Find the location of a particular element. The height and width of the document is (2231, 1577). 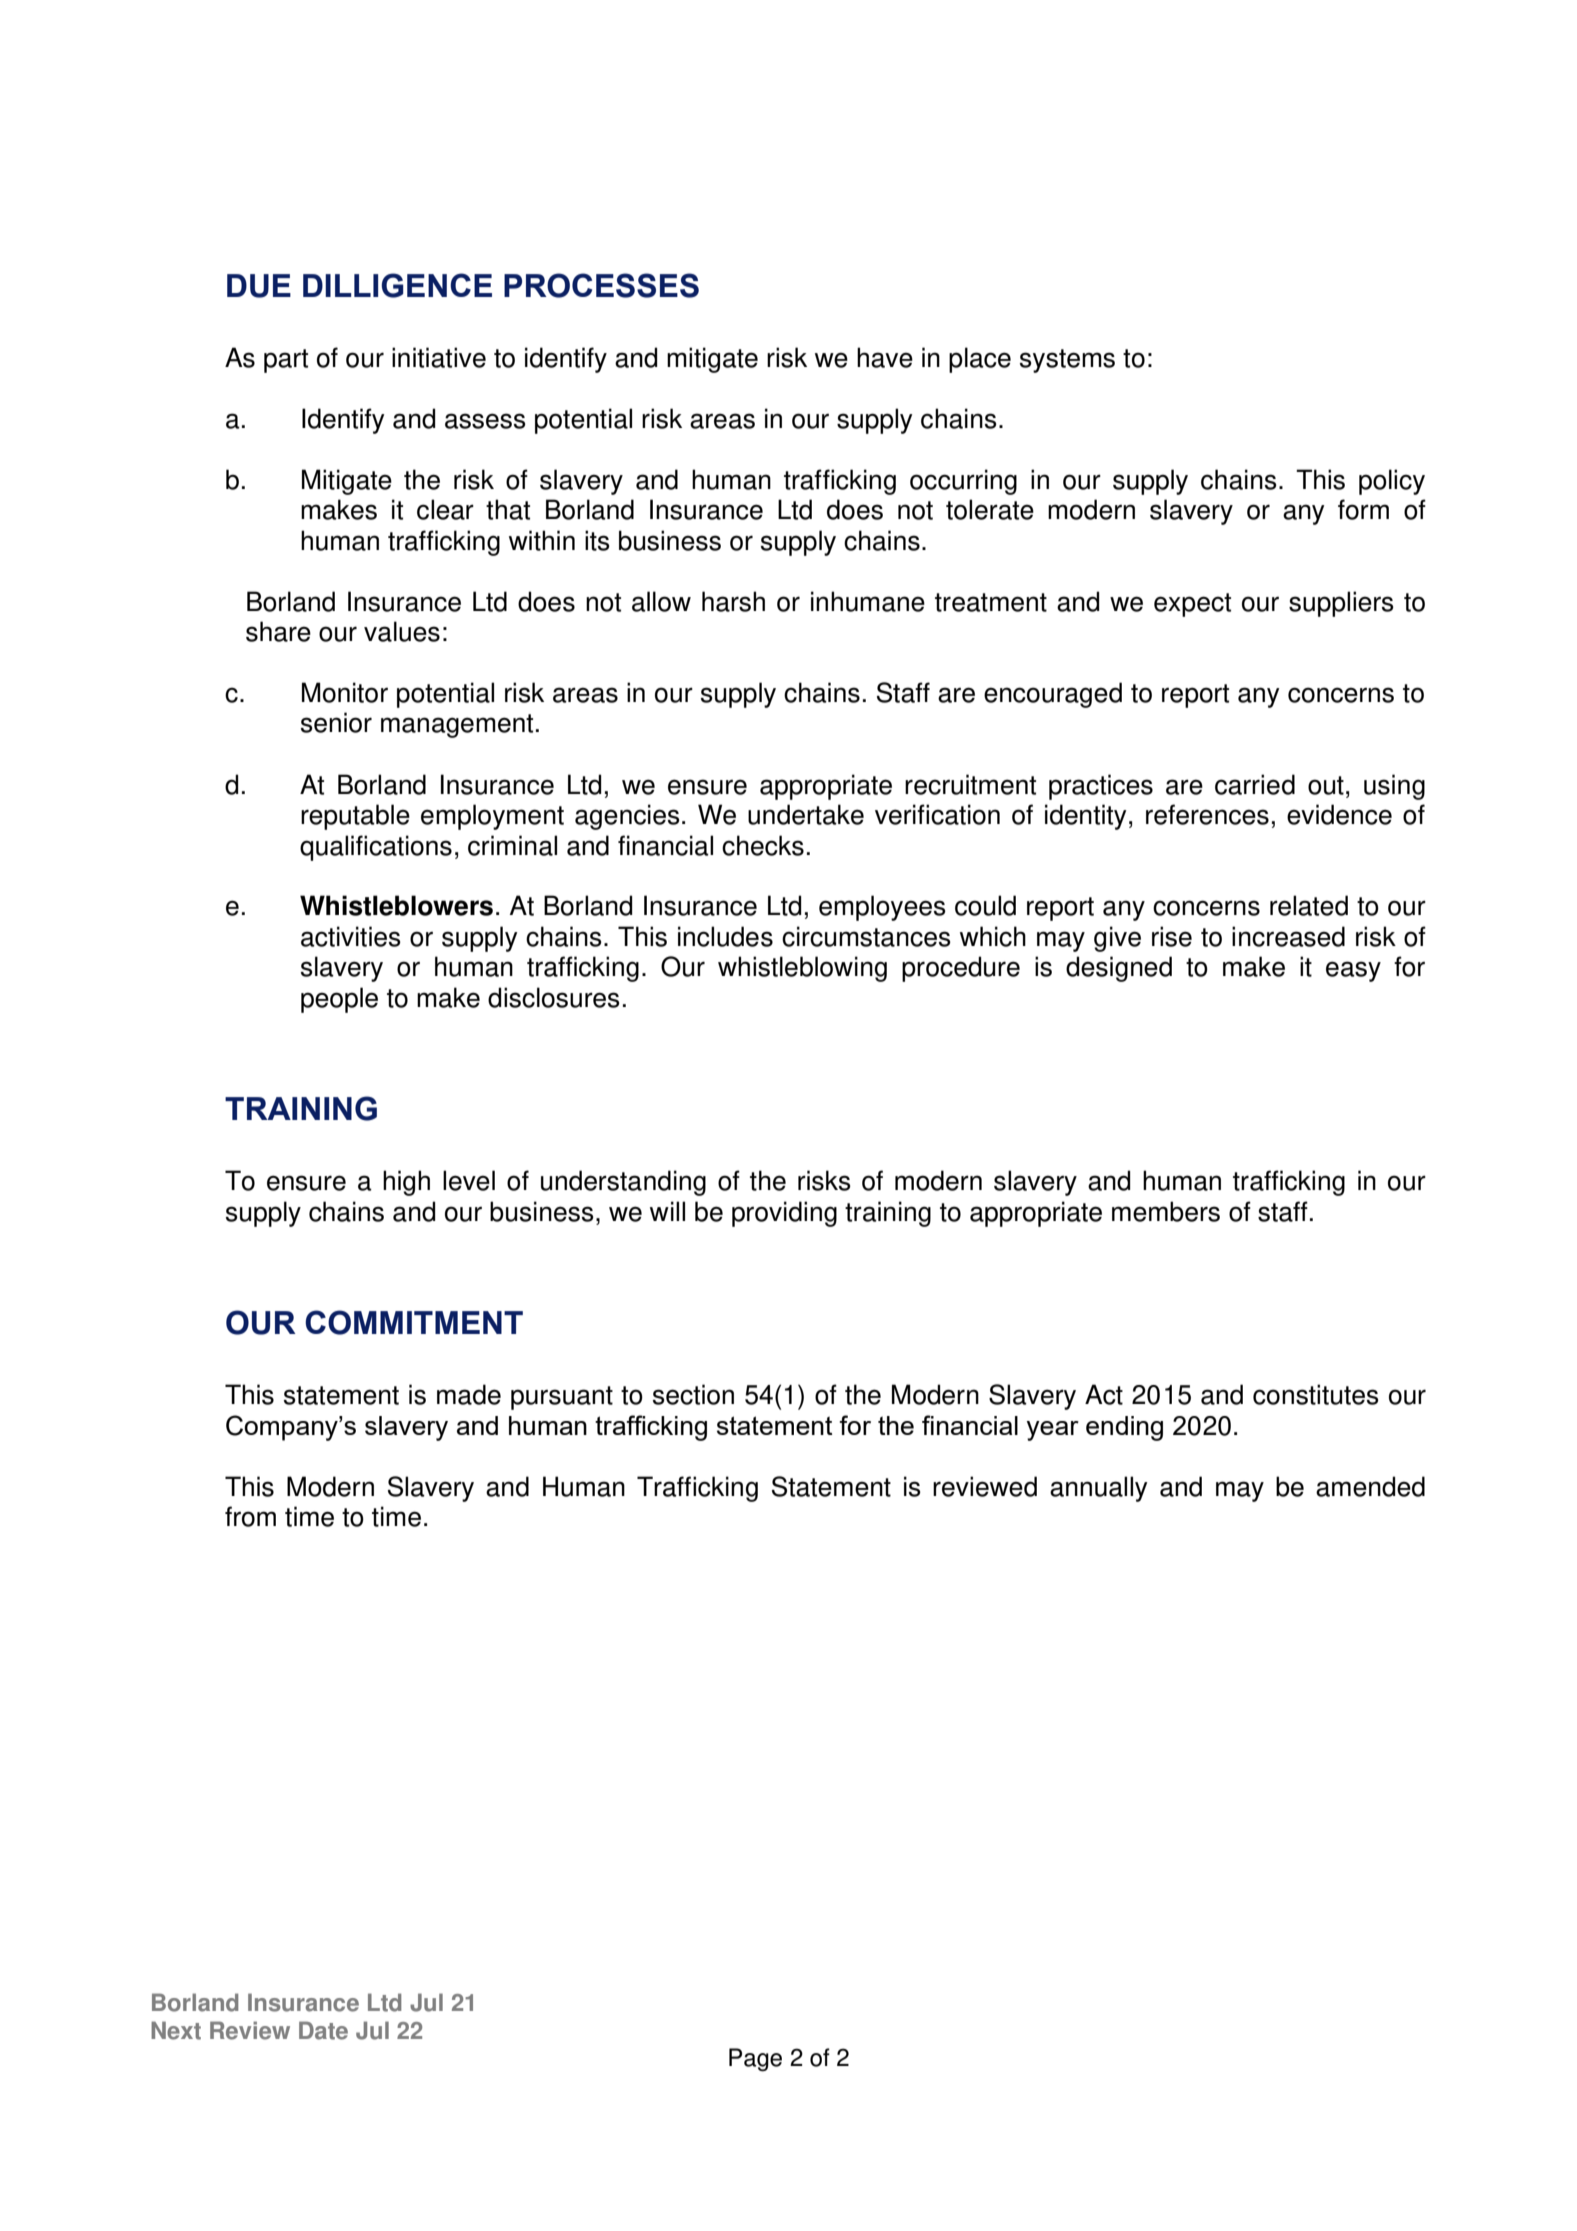

members is located at coordinates (1166, 1211).
